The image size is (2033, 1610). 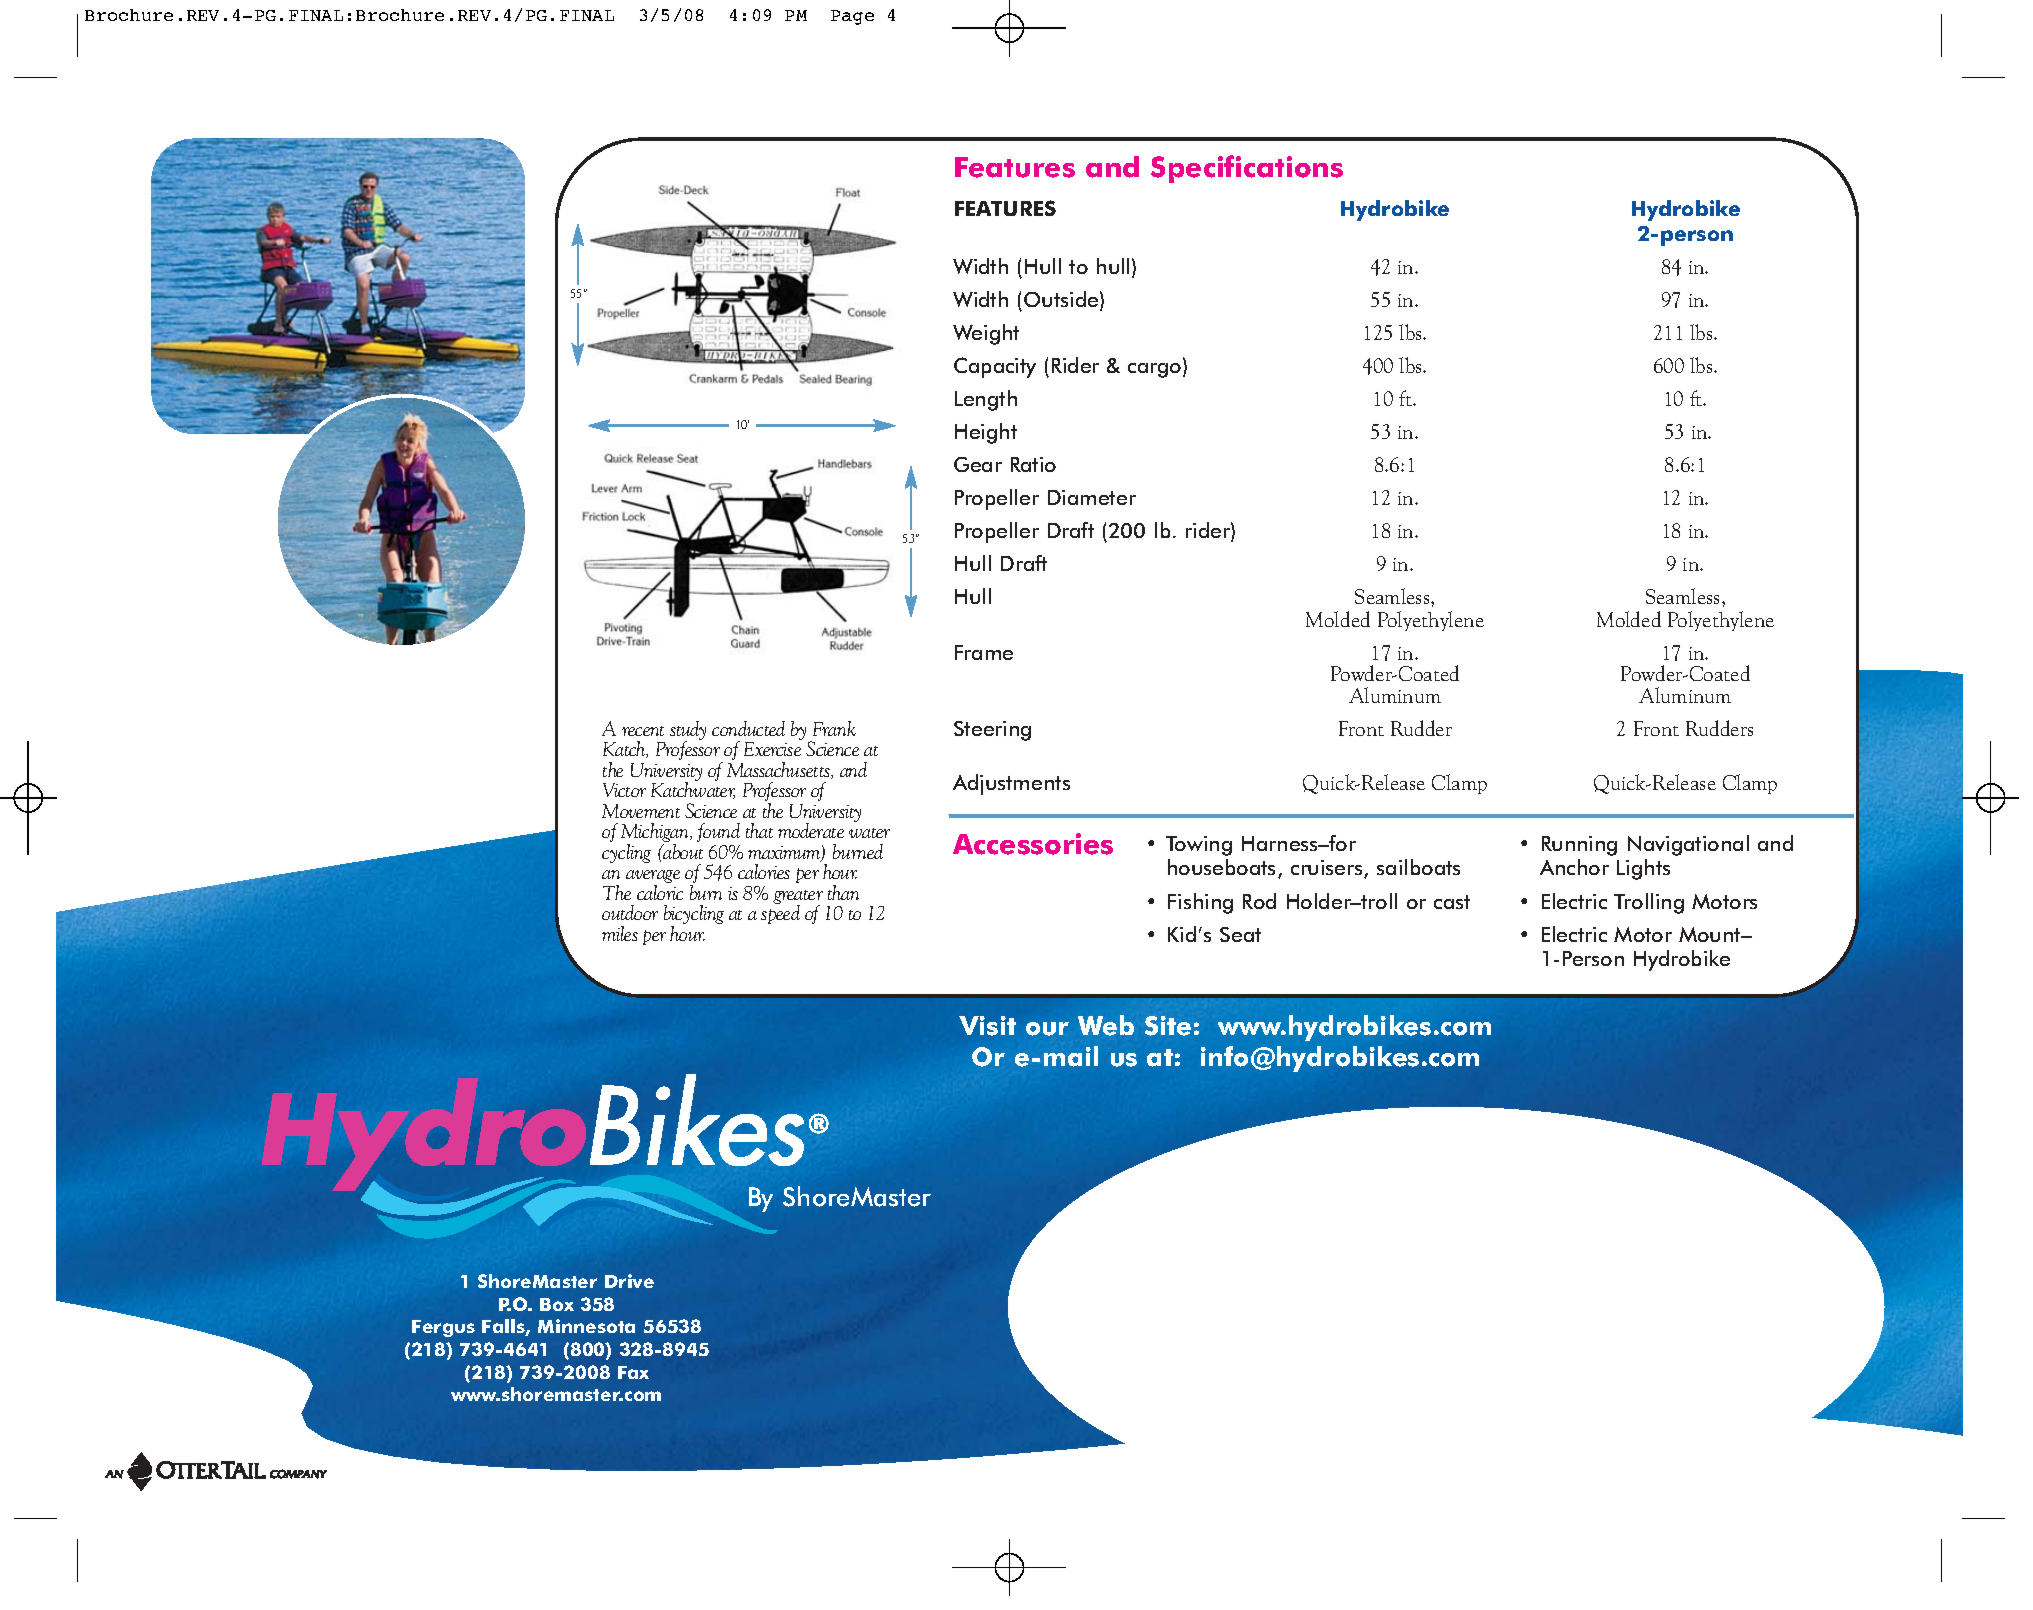 I want to click on Steering, so click(x=992, y=731).
